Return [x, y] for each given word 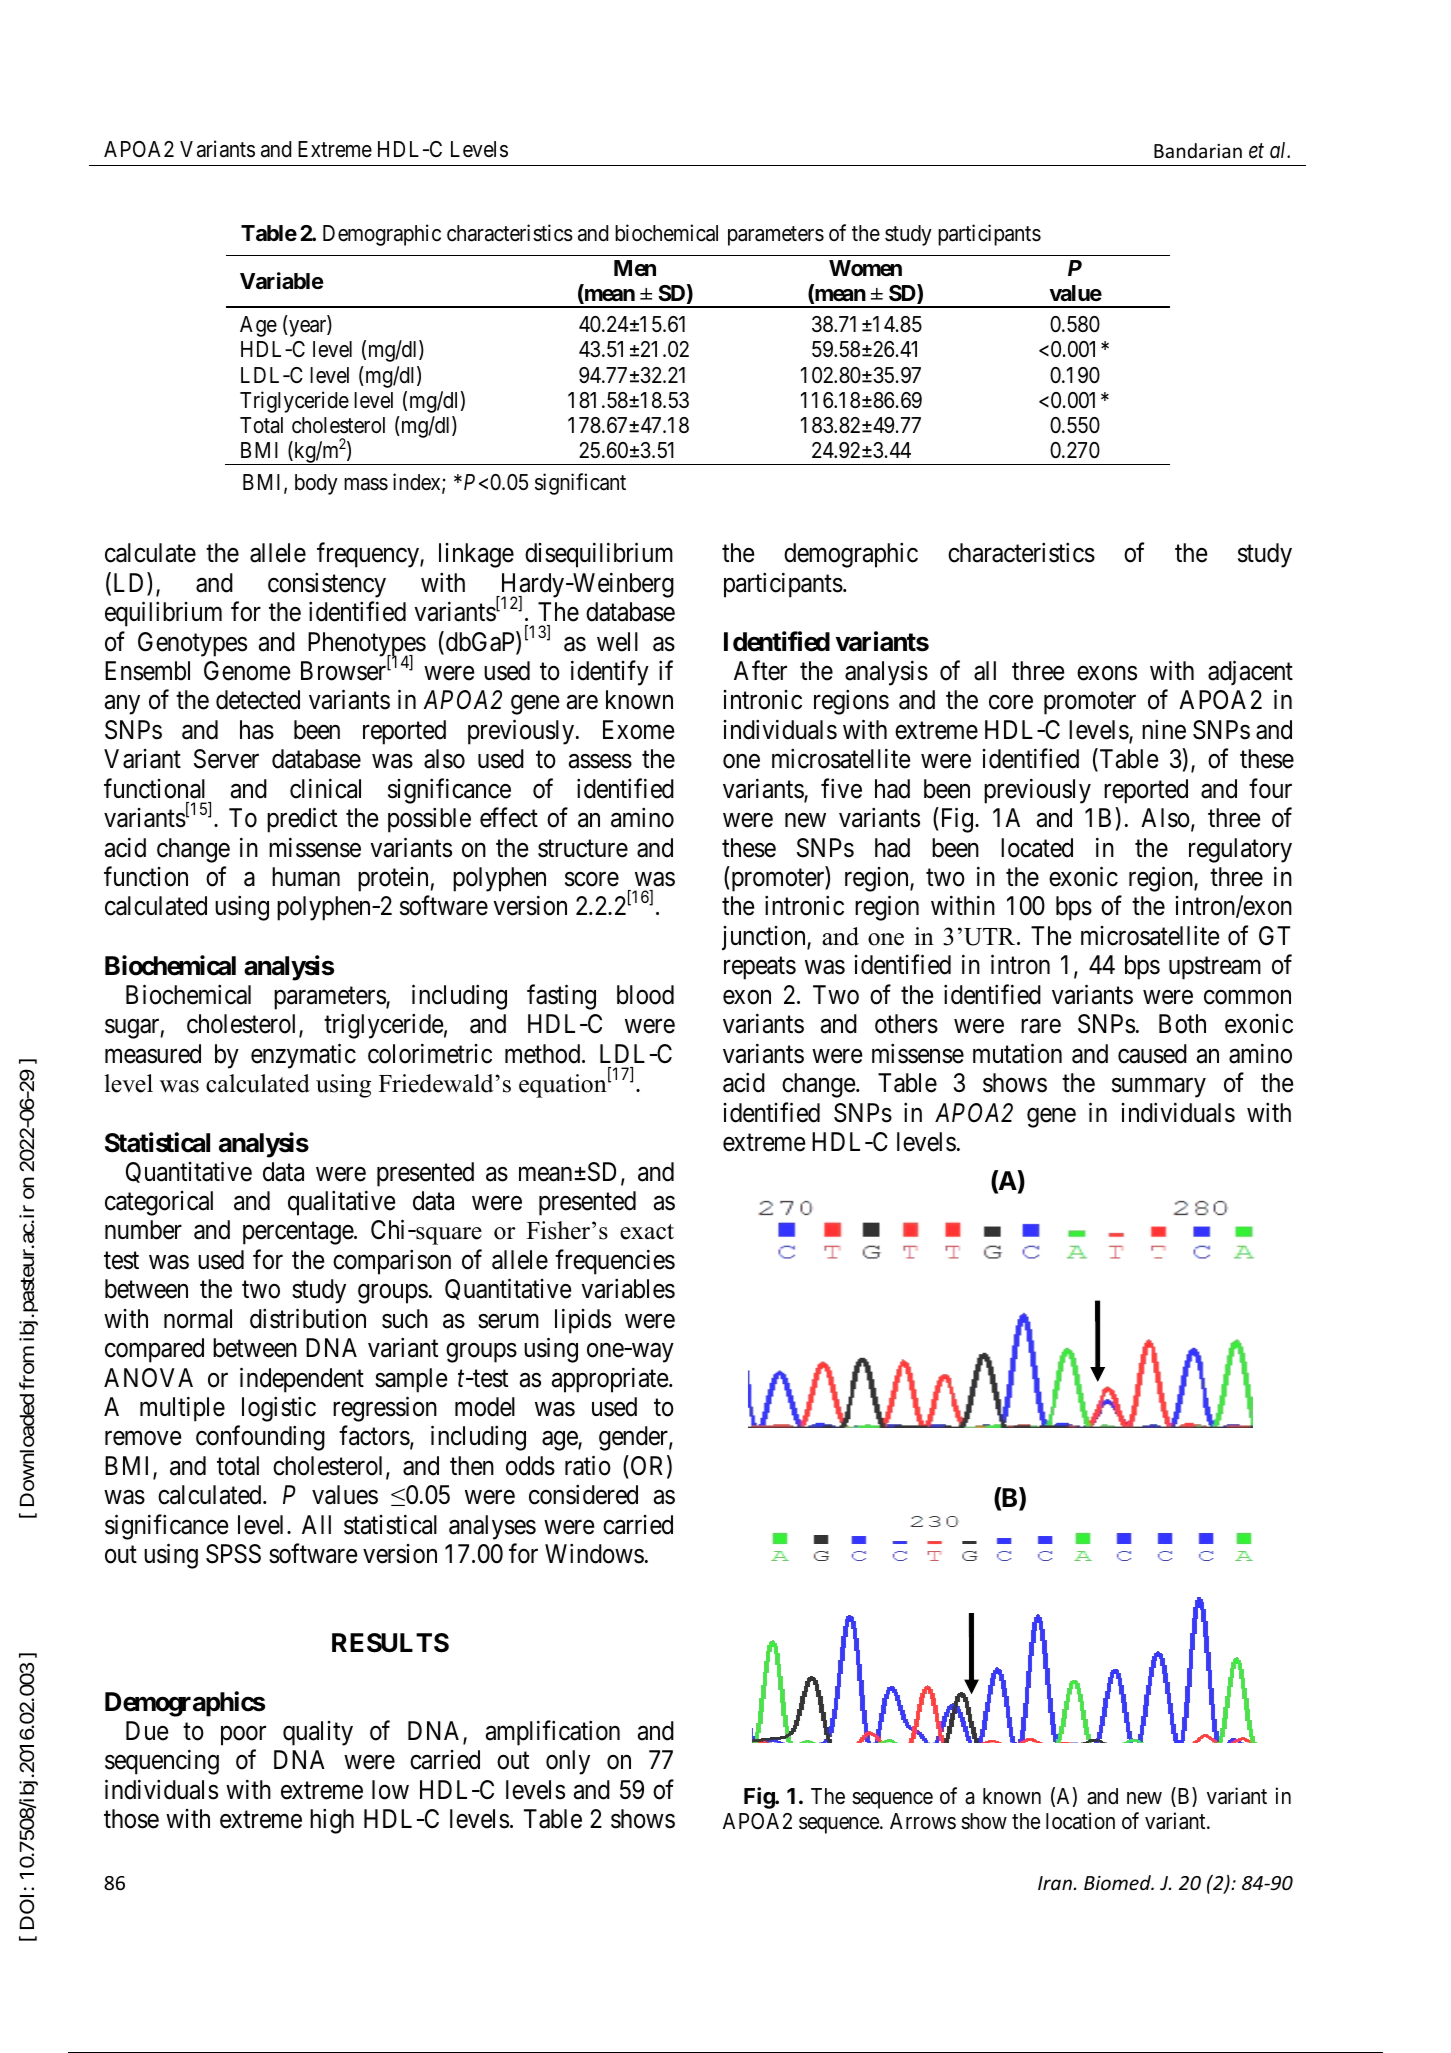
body [316, 484]
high [332, 1821]
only [568, 1762]
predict [302, 820]
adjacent [1250, 672]
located [1037, 848]
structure [583, 849]
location [1080, 1821]
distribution [308, 1318]
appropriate [611, 1380]
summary [1159, 1088]
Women [865, 268]
